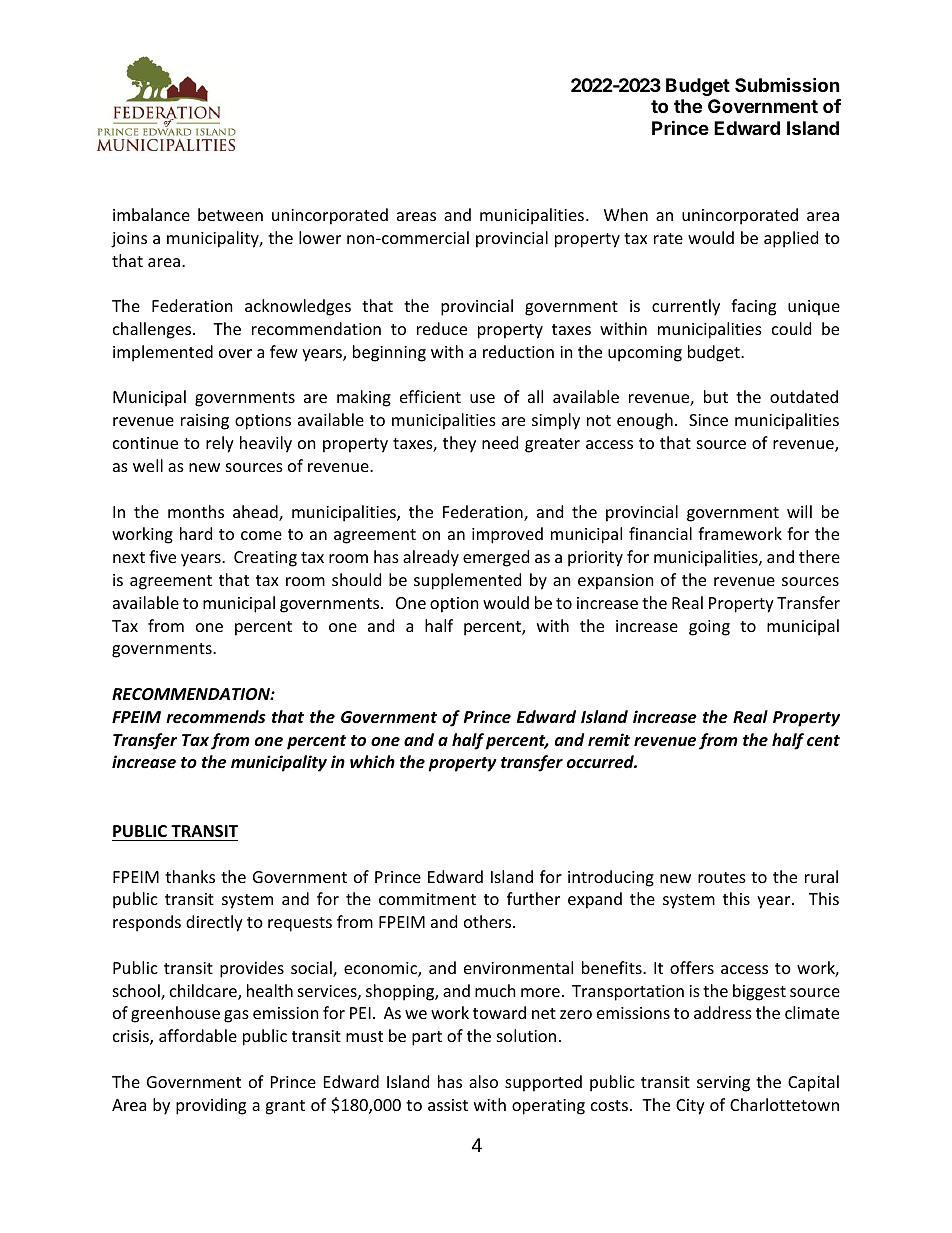 The width and height of the screenshot is (952, 1233). I want to click on recommends, so click(216, 717).
